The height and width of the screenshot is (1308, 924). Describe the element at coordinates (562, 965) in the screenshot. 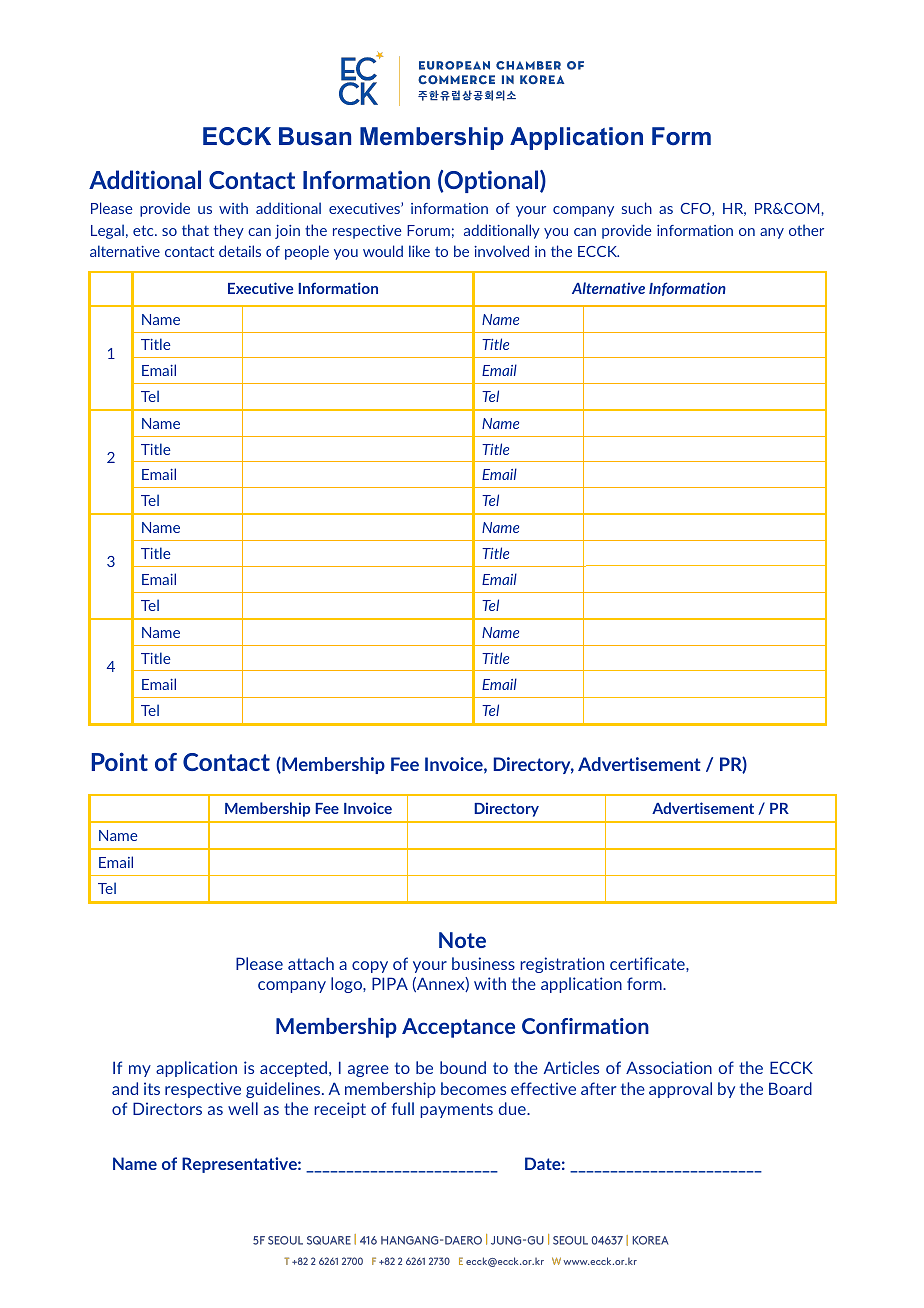

I see `registration` at that location.
